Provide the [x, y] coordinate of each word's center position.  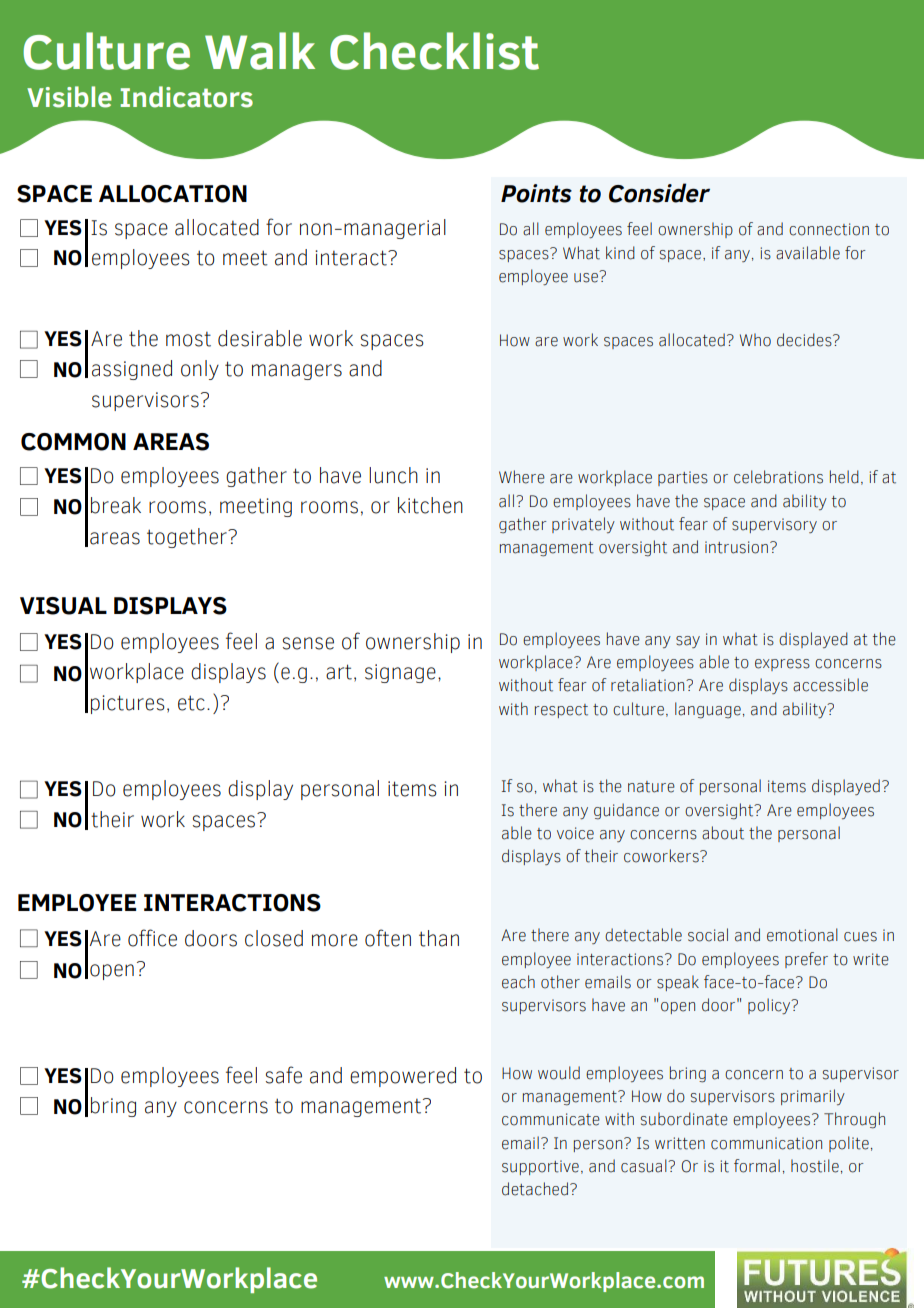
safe [284, 1075]
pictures [128, 704]
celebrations [778, 477]
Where [522, 477]
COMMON [73, 442]
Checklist [434, 51]
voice [575, 833]
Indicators [186, 97]
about [723, 833]
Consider [659, 193]
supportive [540, 1167]
